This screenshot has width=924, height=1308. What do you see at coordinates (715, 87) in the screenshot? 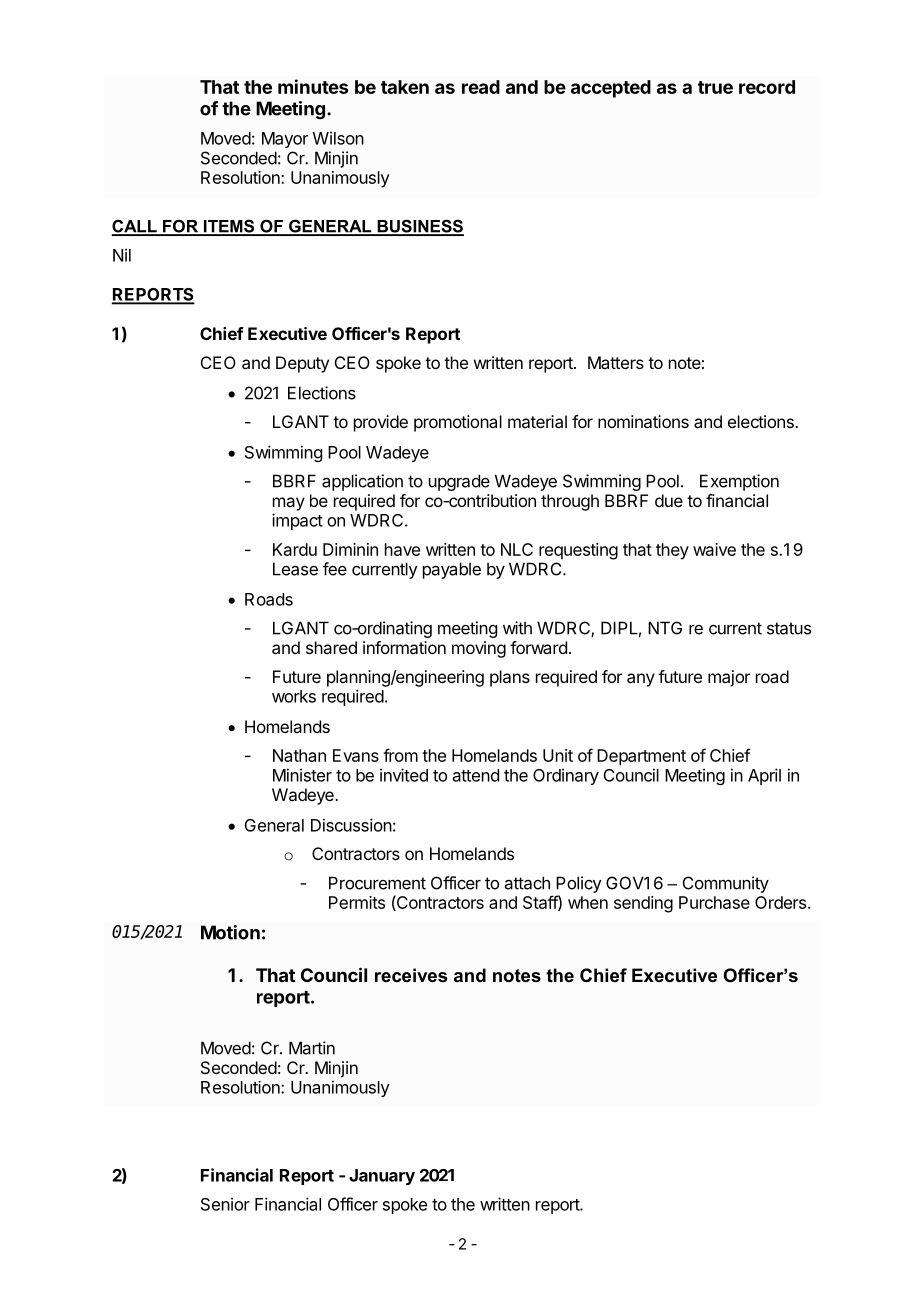
I see `true` at bounding box center [715, 87].
